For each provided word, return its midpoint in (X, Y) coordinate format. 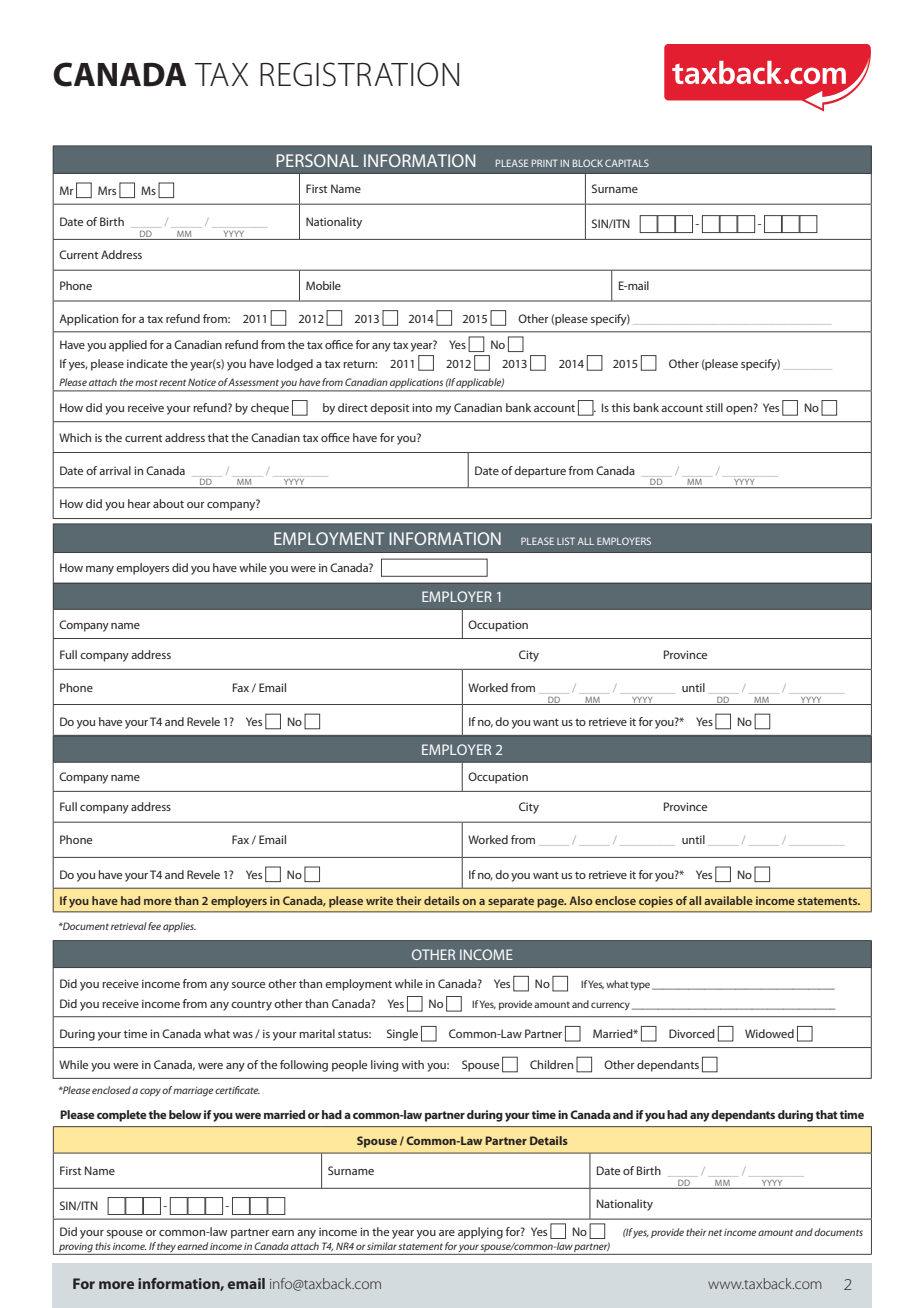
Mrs (107, 190)
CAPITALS (627, 163)
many (100, 570)
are (447, 1233)
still (714, 407)
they (166, 1248)
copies (656, 902)
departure (540, 472)
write (379, 900)
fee (154, 926)
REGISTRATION (359, 74)
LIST (566, 541)
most (146, 382)
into (422, 407)
